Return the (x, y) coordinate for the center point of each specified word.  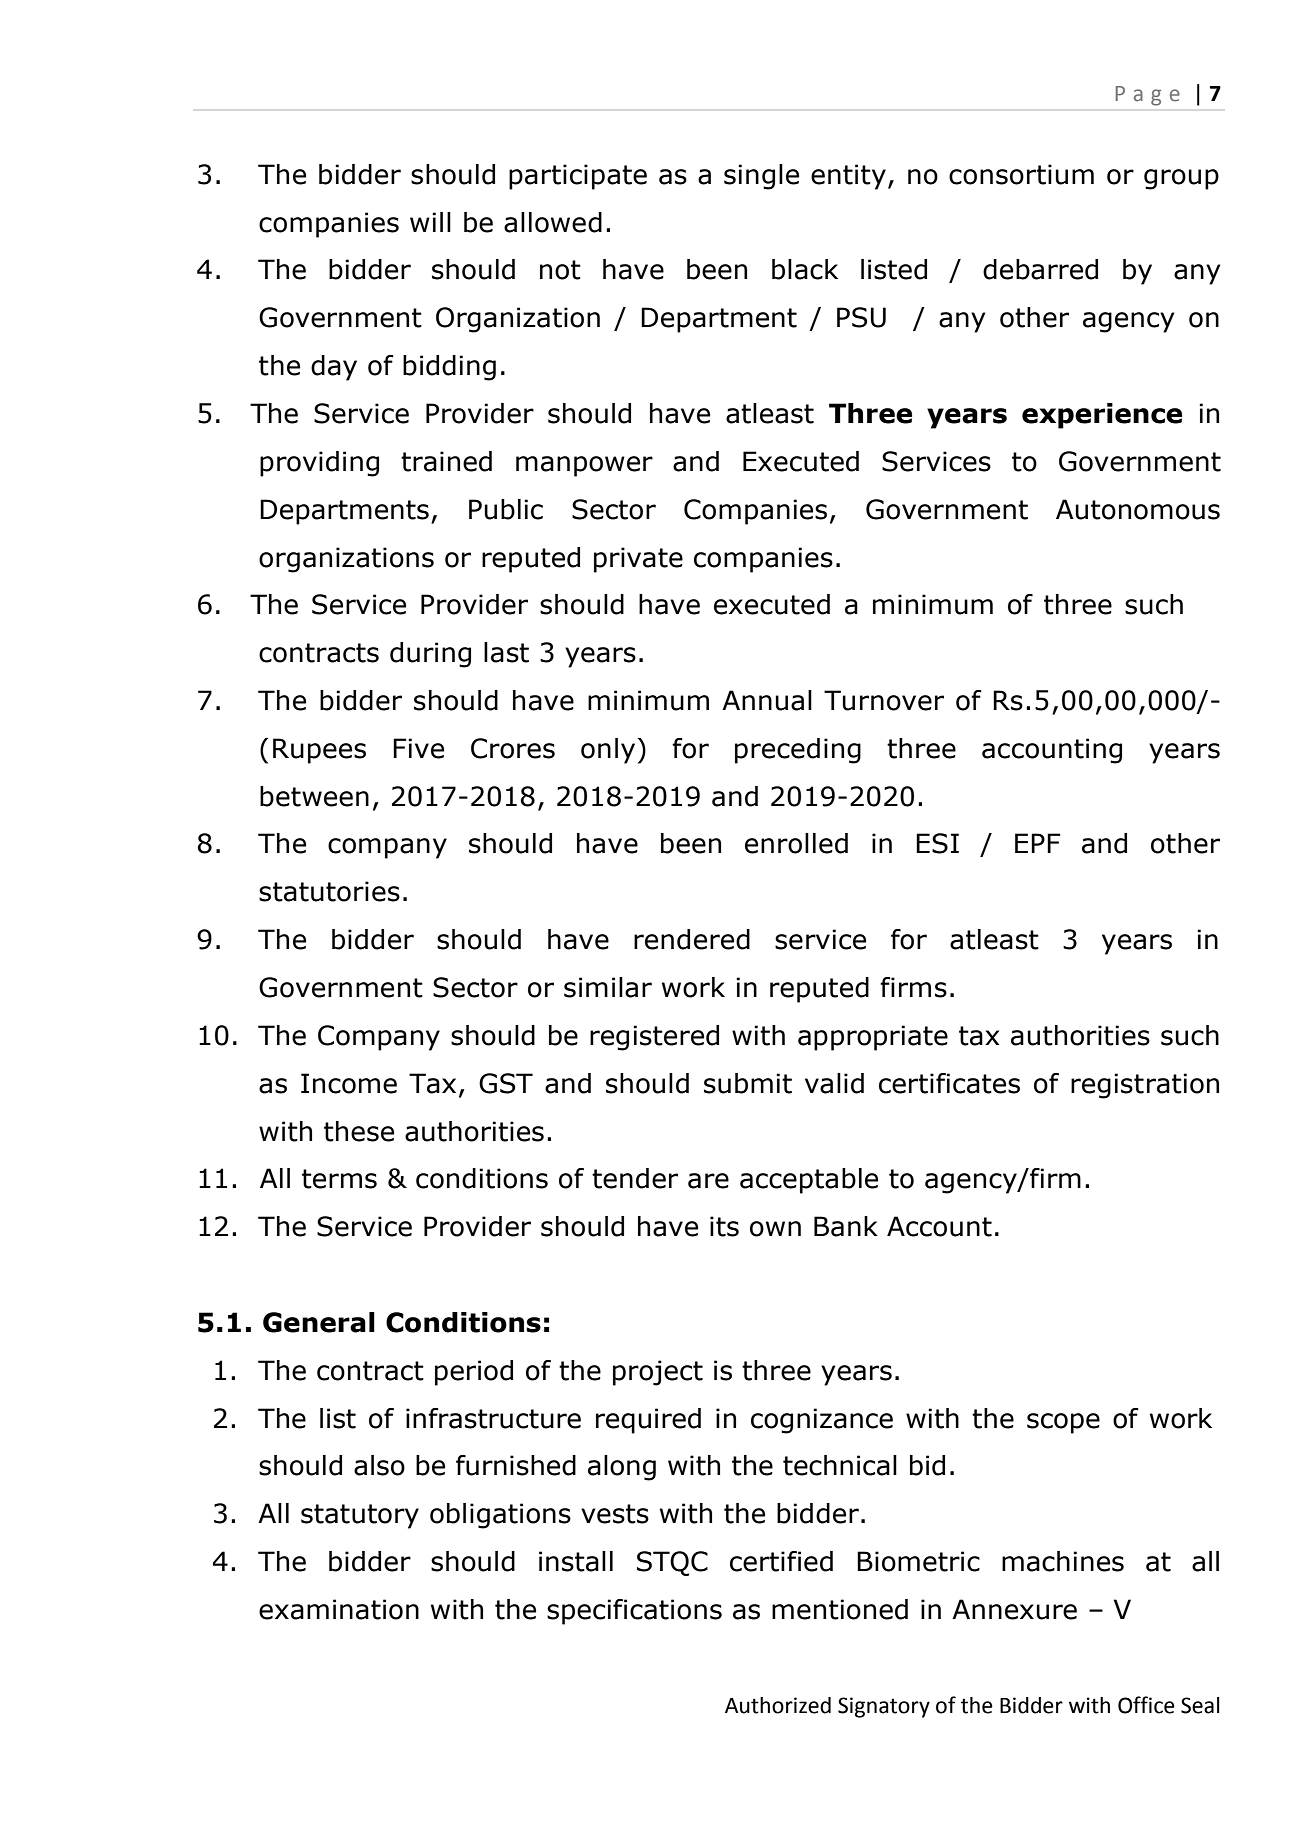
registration (1145, 1086)
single (761, 177)
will (430, 222)
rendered (692, 939)
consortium (1021, 174)
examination (339, 1609)
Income (349, 1083)
